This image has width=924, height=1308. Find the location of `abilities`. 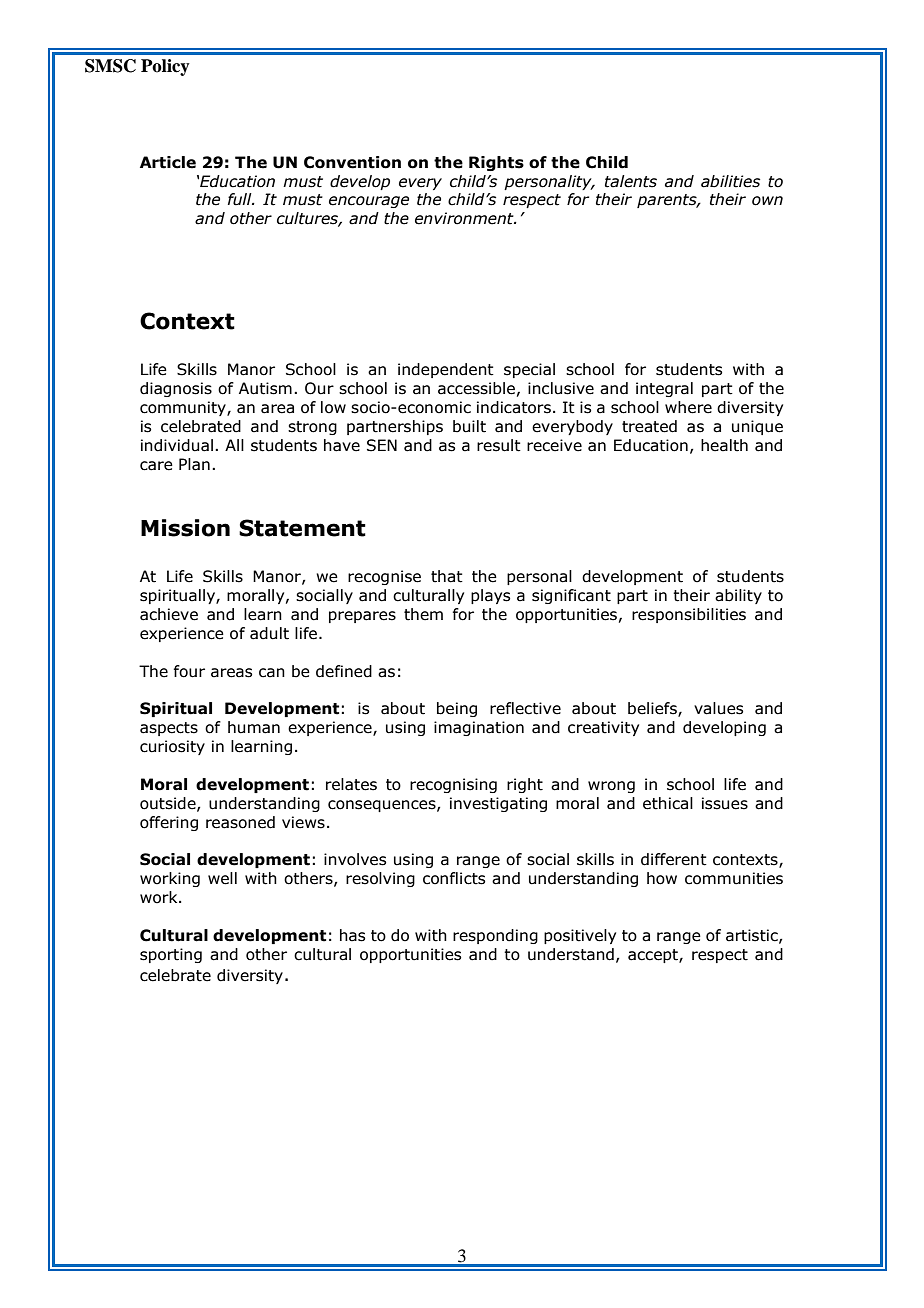

abilities is located at coordinates (730, 181).
